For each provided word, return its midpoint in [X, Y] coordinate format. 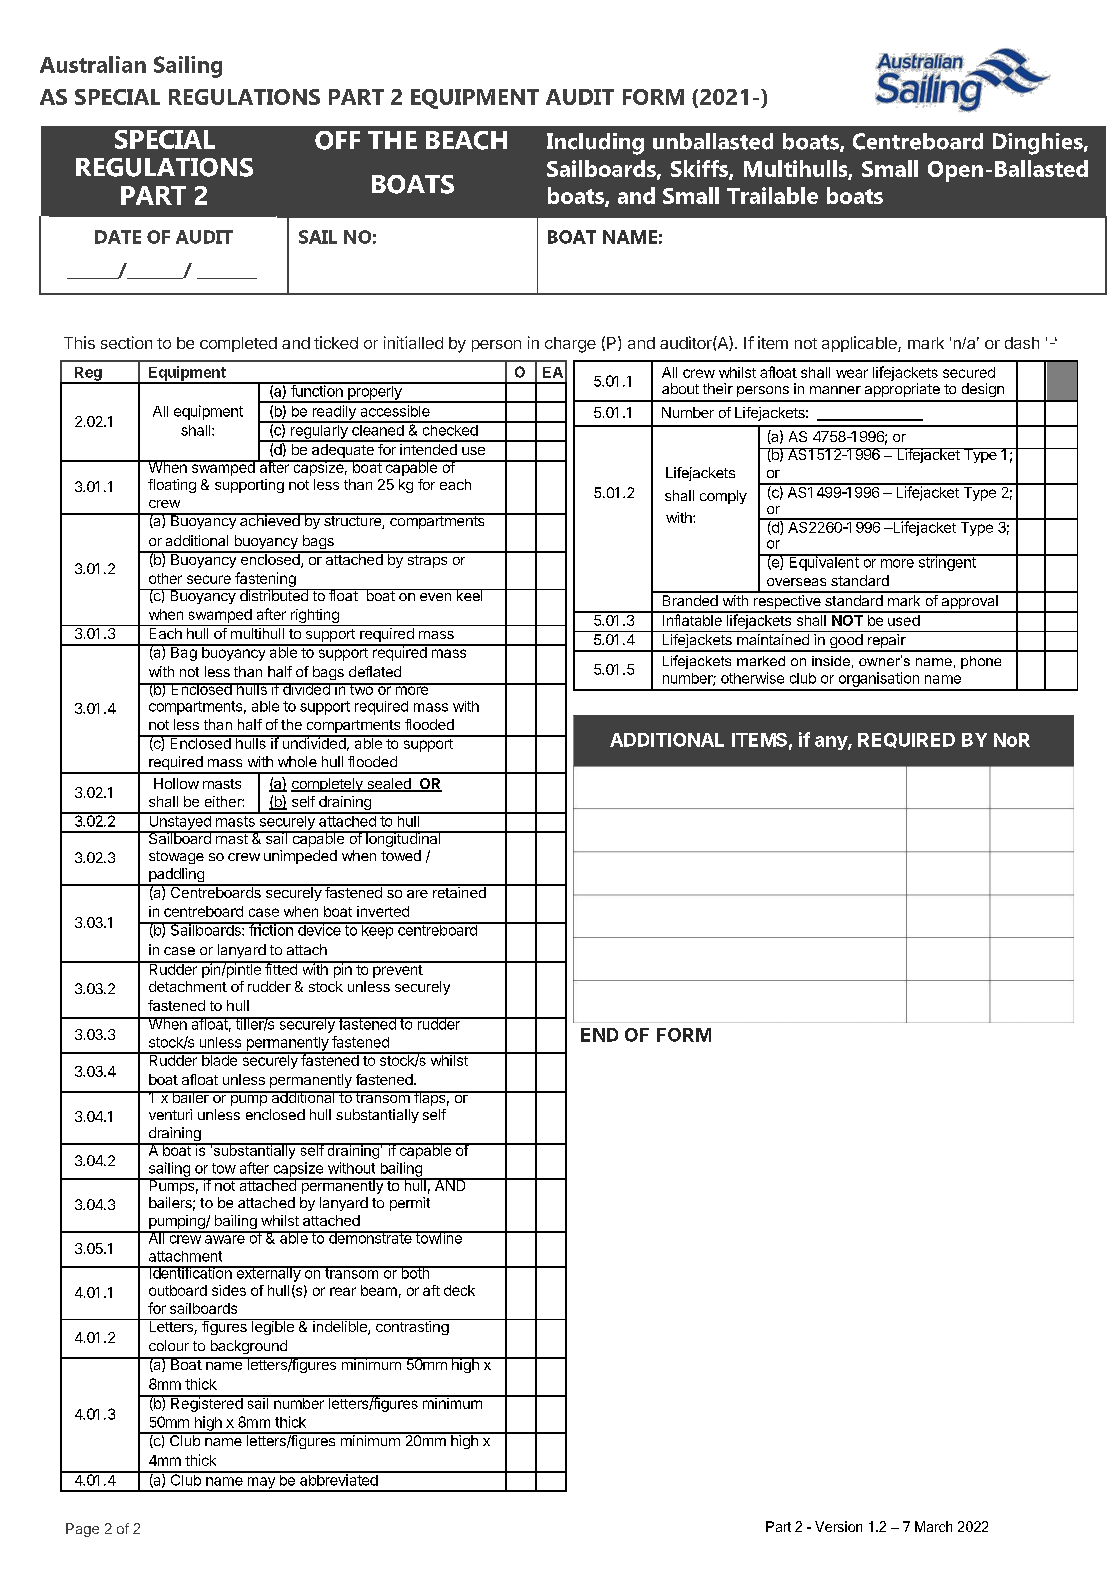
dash [1022, 343]
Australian [93, 64]
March [933, 1526]
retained [459, 891]
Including [595, 144]
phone [981, 662]
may [261, 1484]
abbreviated [339, 1479]
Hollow [176, 783]
